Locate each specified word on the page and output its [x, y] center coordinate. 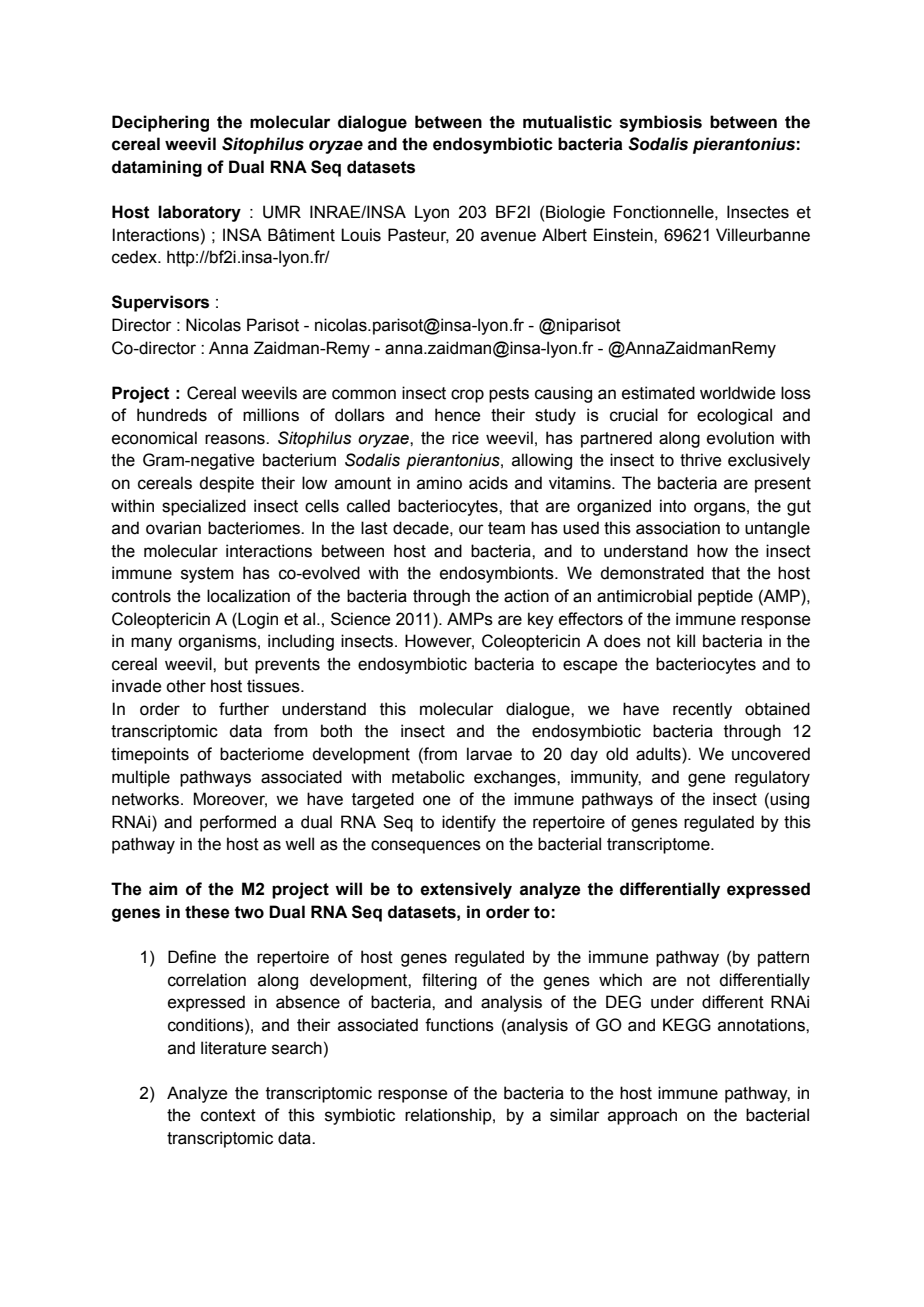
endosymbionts [498, 574]
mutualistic [567, 122]
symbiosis [661, 123]
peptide [725, 597]
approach [642, 1116]
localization [248, 596]
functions [459, 1025]
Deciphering [160, 123]
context [228, 1115]
